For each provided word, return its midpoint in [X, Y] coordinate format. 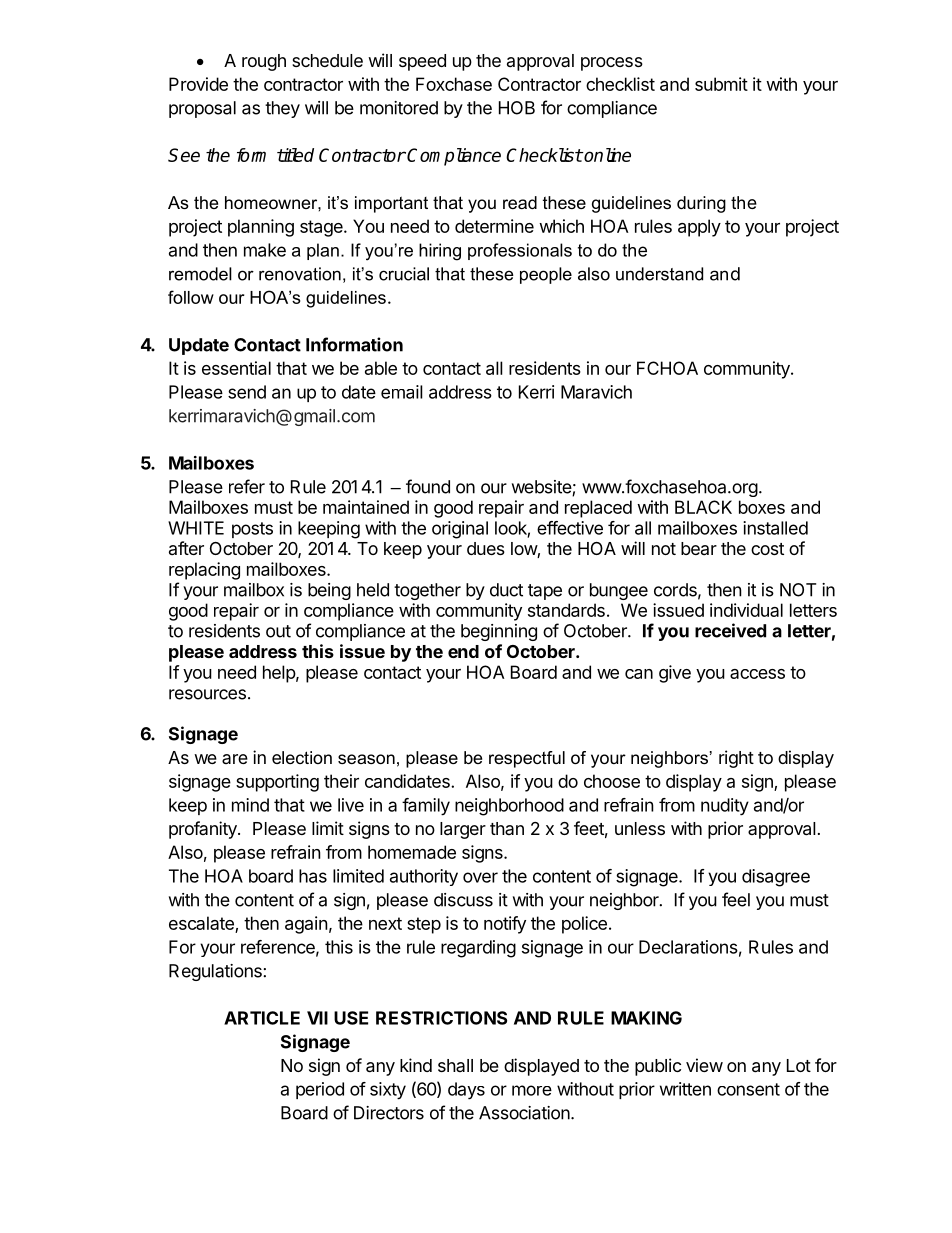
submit [721, 84]
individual [746, 610]
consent [748, 1089]
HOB [517, 108]
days [466, 1091]
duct [506, 590]
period [320, 1090]
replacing [204, 571]
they [282, 109]
